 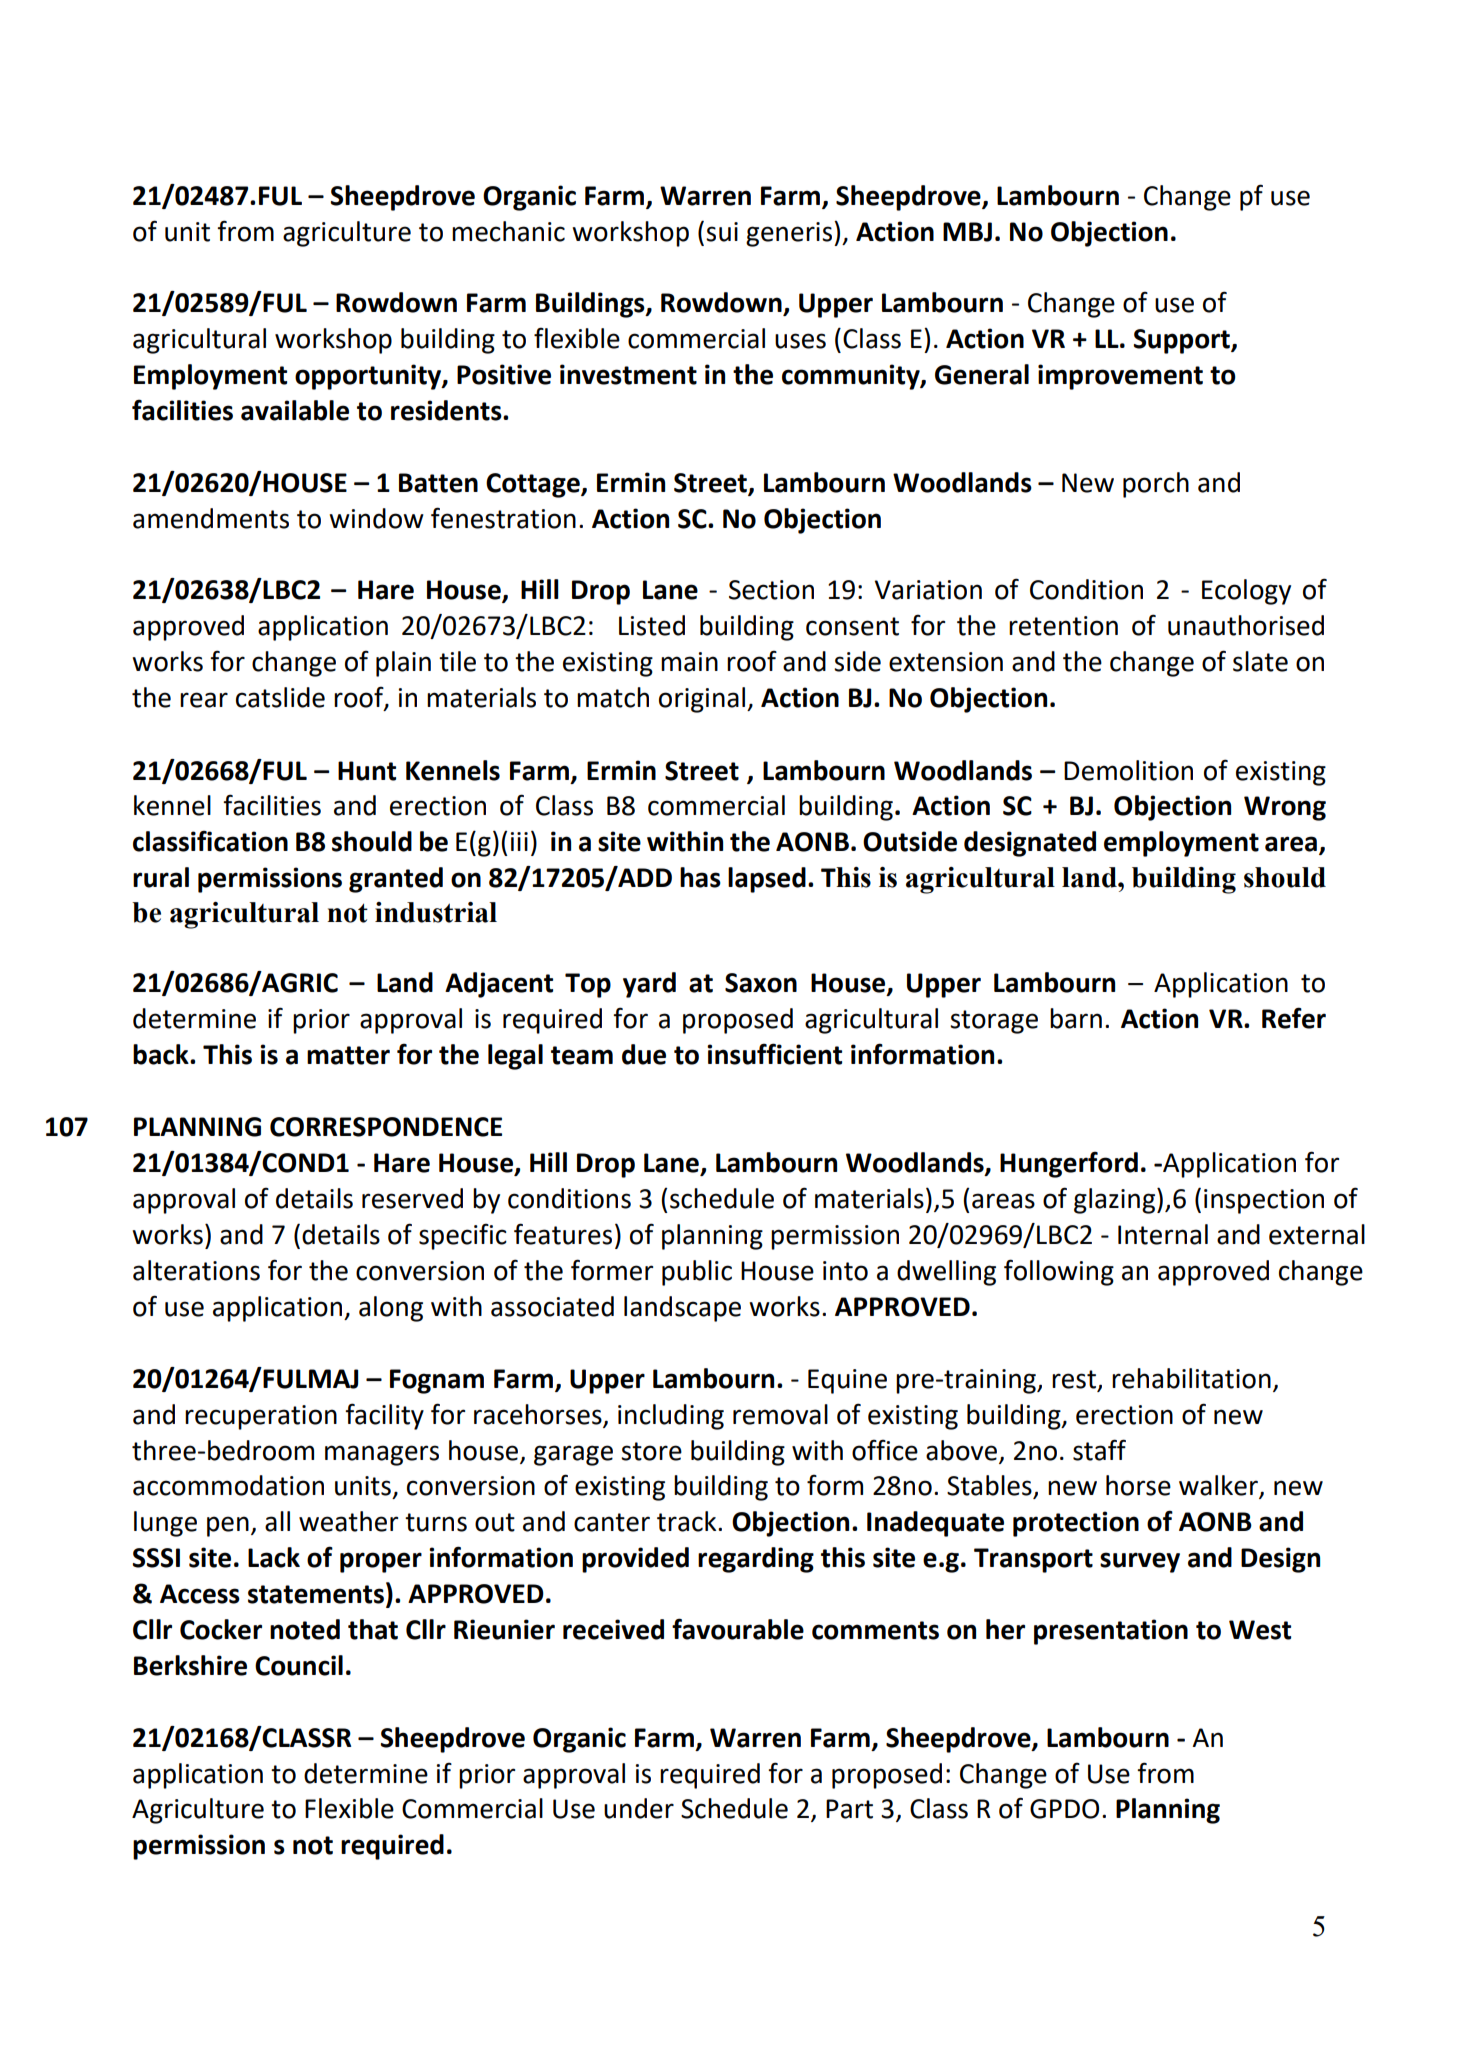 I want to click on rehabilitation, so click(x=1191, y=1378).
